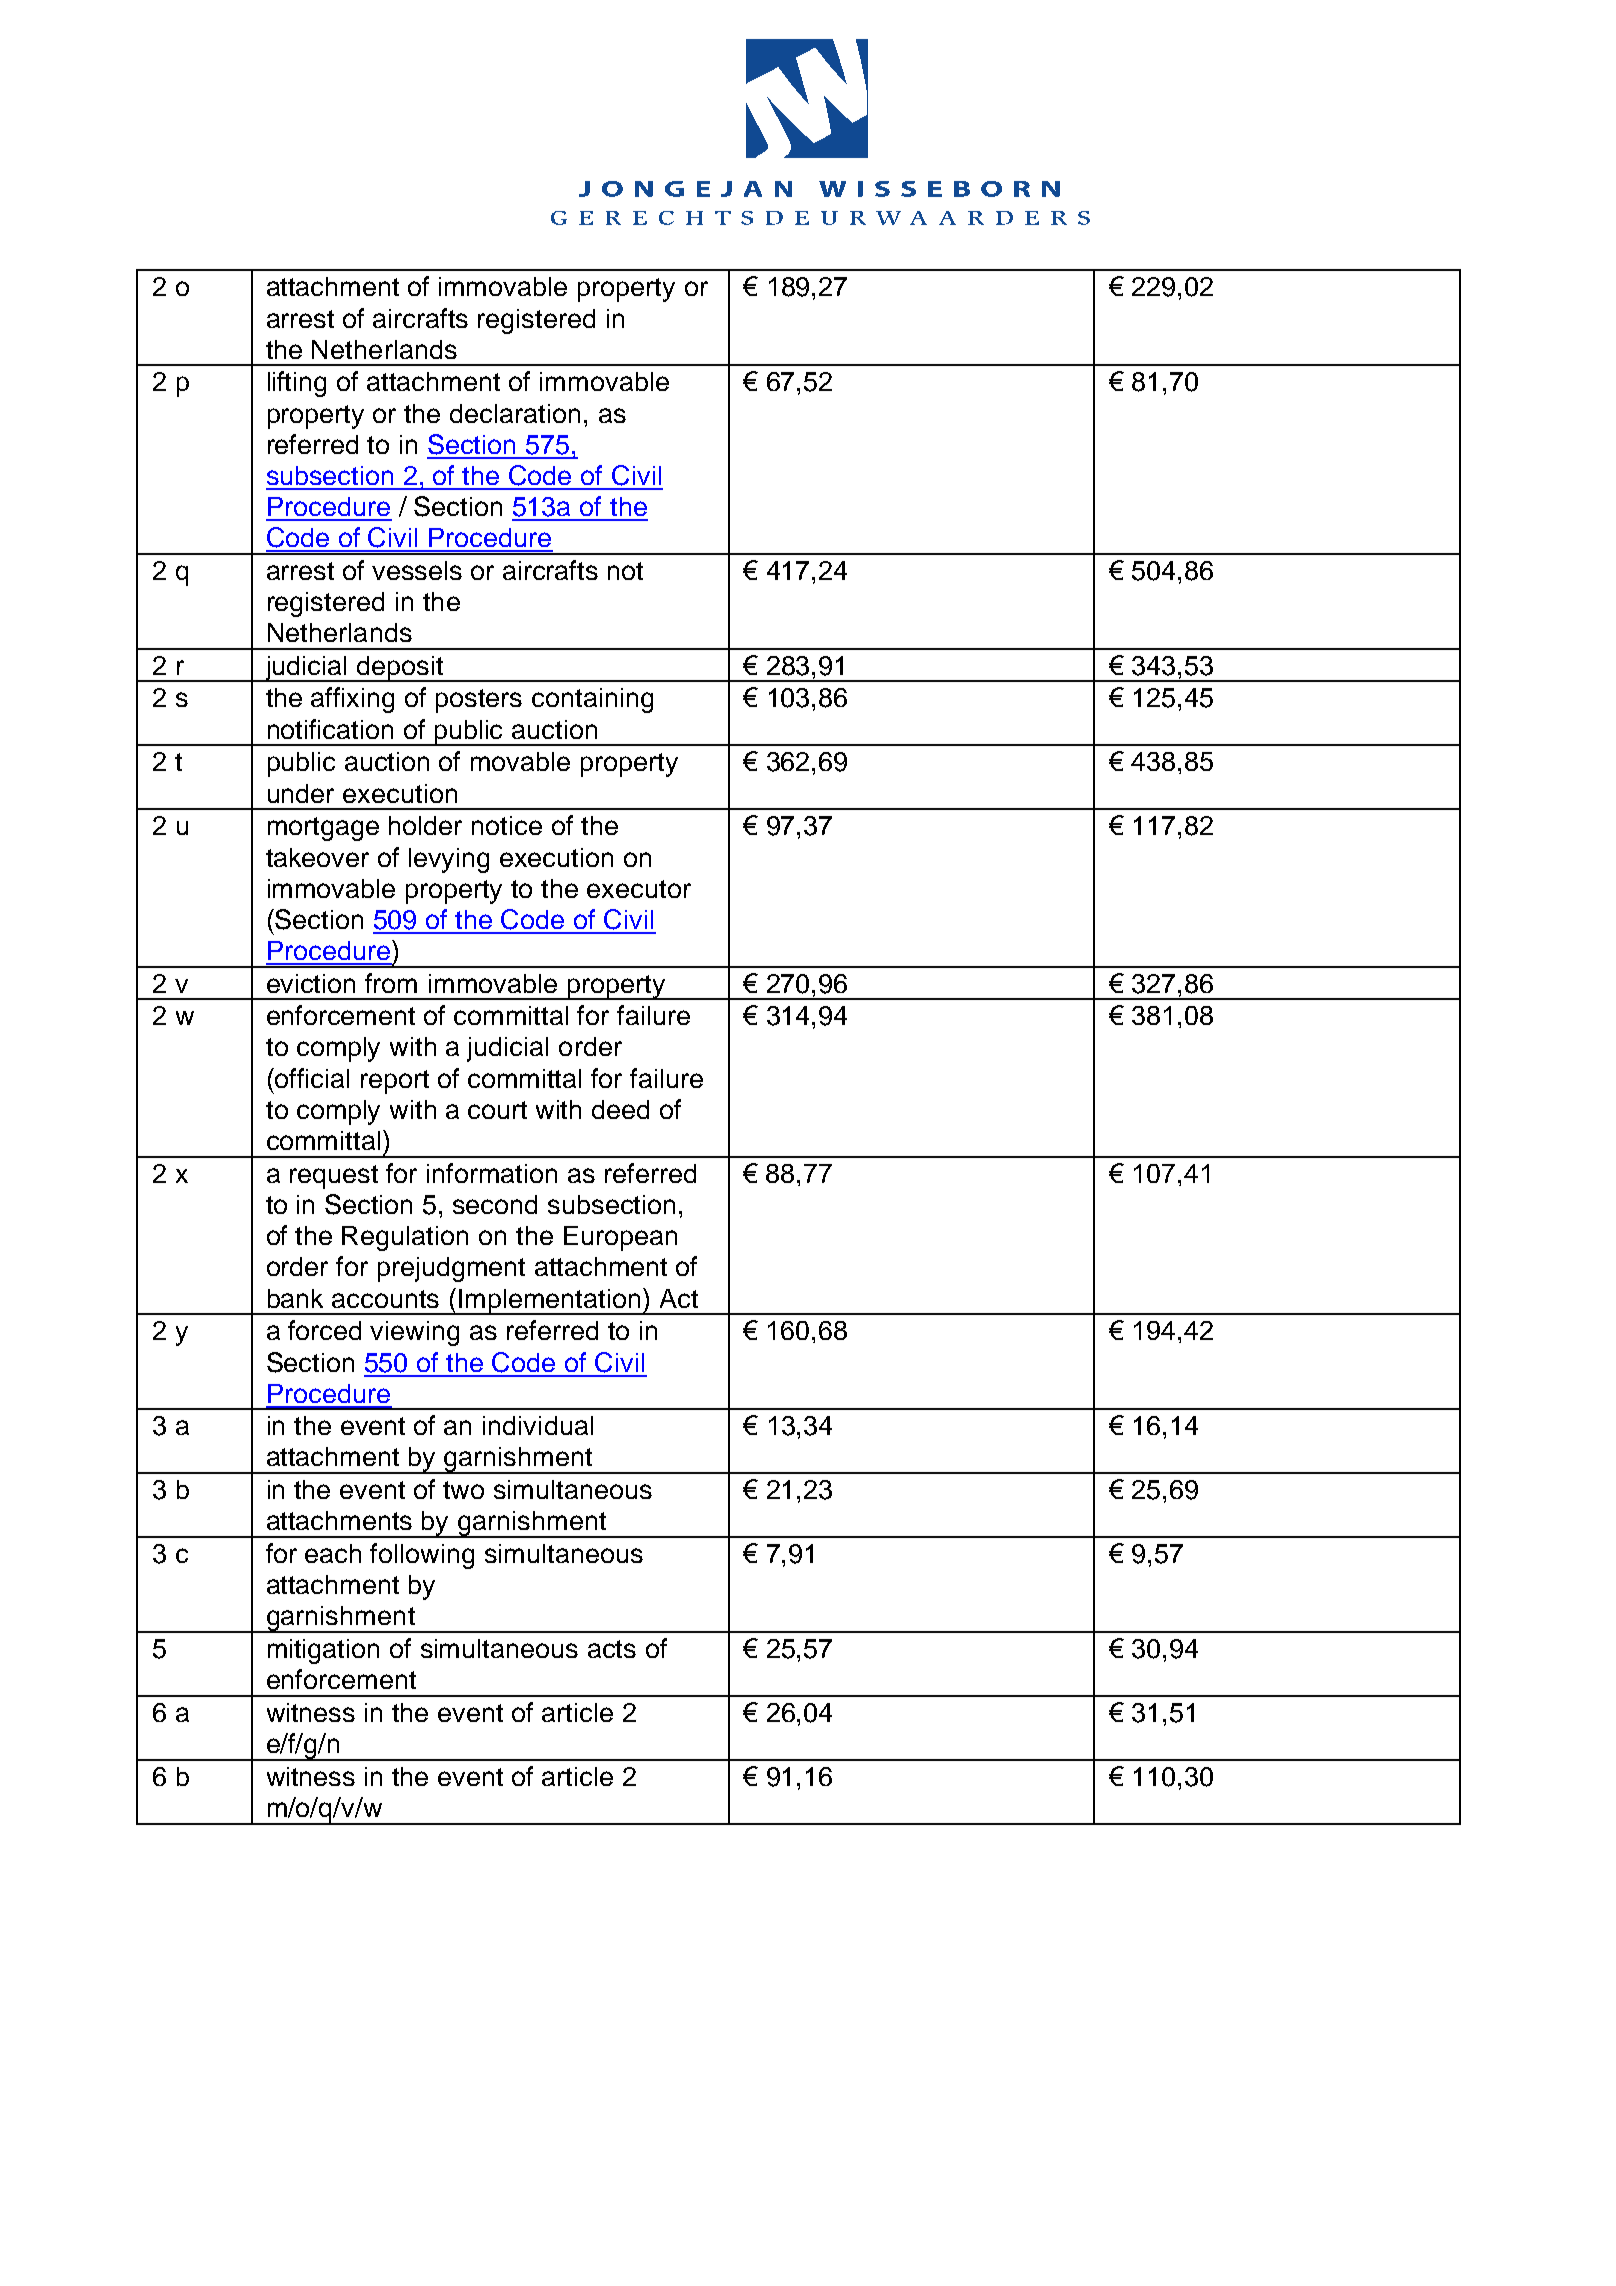 The image size is (1616, 2286). What do you see at coordinates (323, 1651) in the screenshot?
I see `mitigation` at bounding box center [323, 1651].
